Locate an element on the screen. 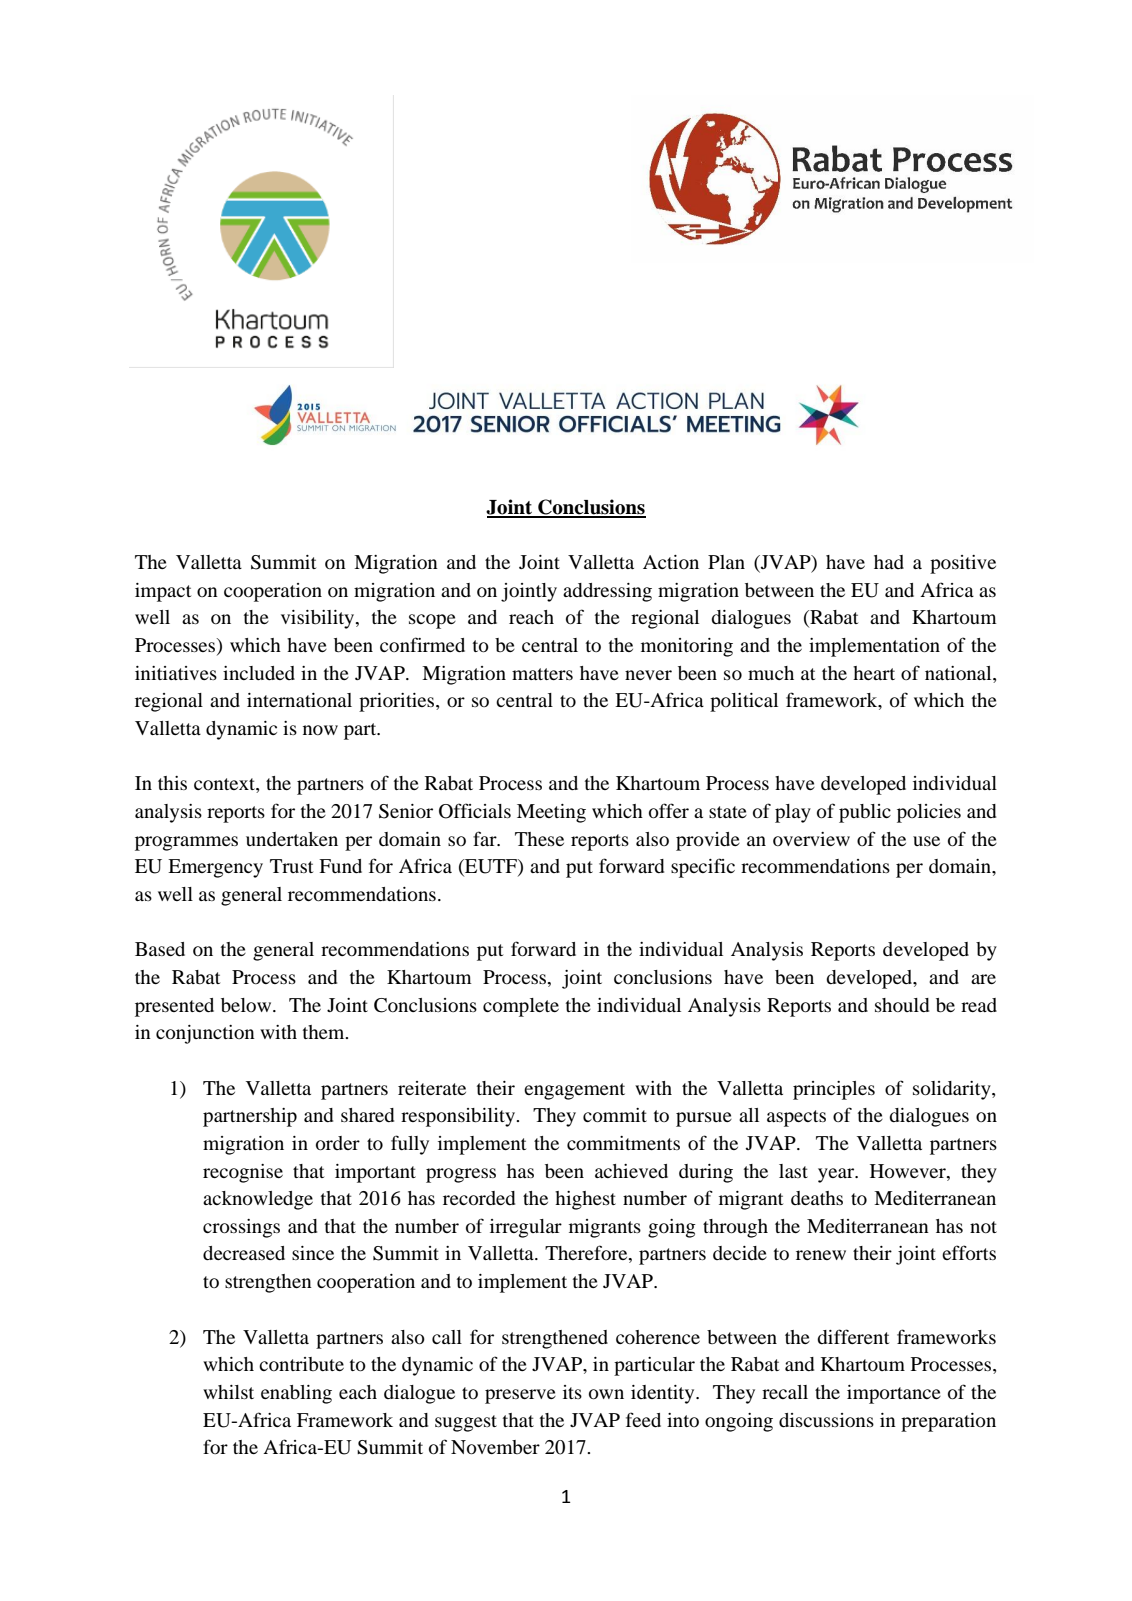 Image resolution: width=1132 pixels, height=1601 pixels. addressing is located at coordinates (607, 592).
